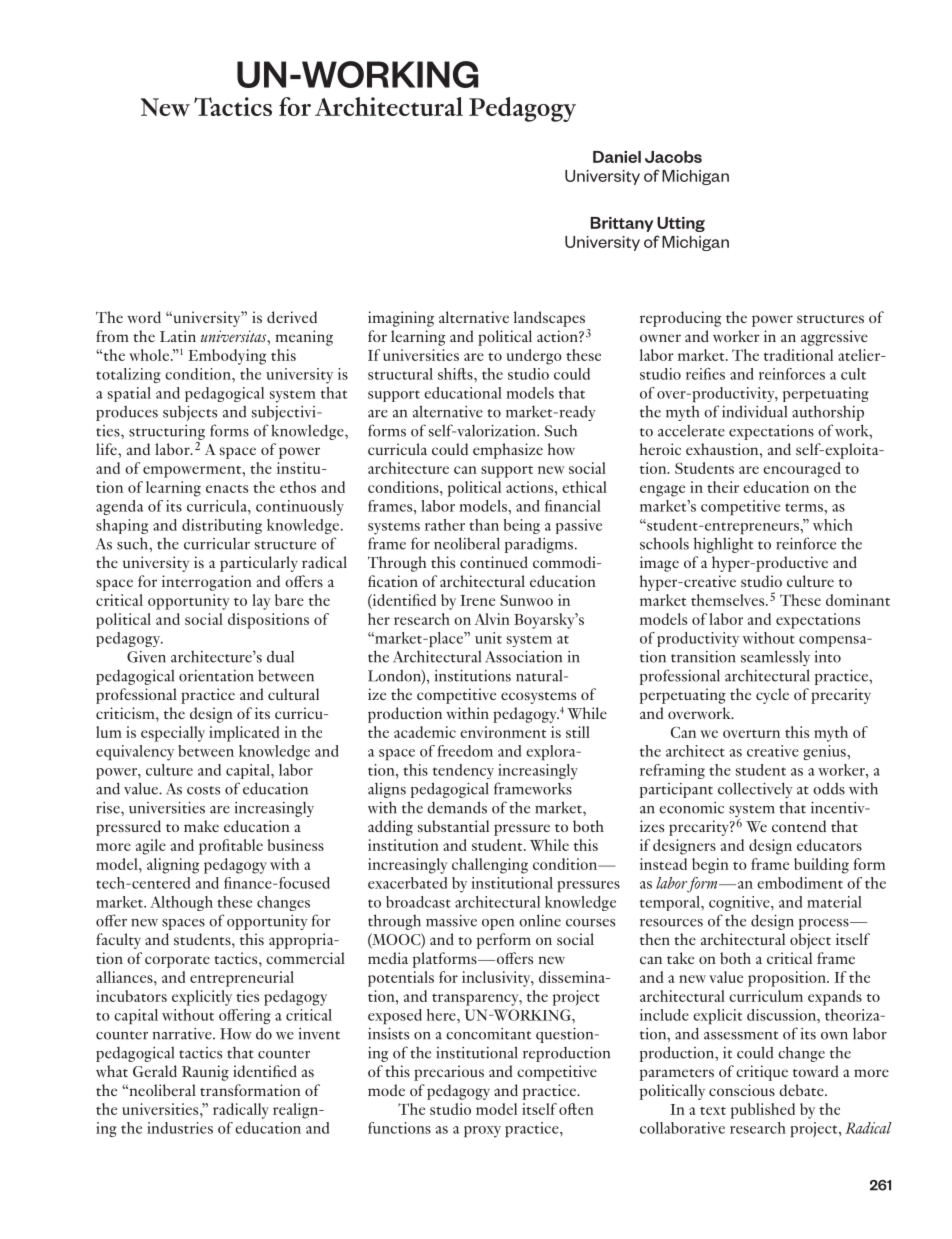  What do you see at coordinates (673, 157) in the page?
I see `Jacobs` at bounding box center [673, 157].
